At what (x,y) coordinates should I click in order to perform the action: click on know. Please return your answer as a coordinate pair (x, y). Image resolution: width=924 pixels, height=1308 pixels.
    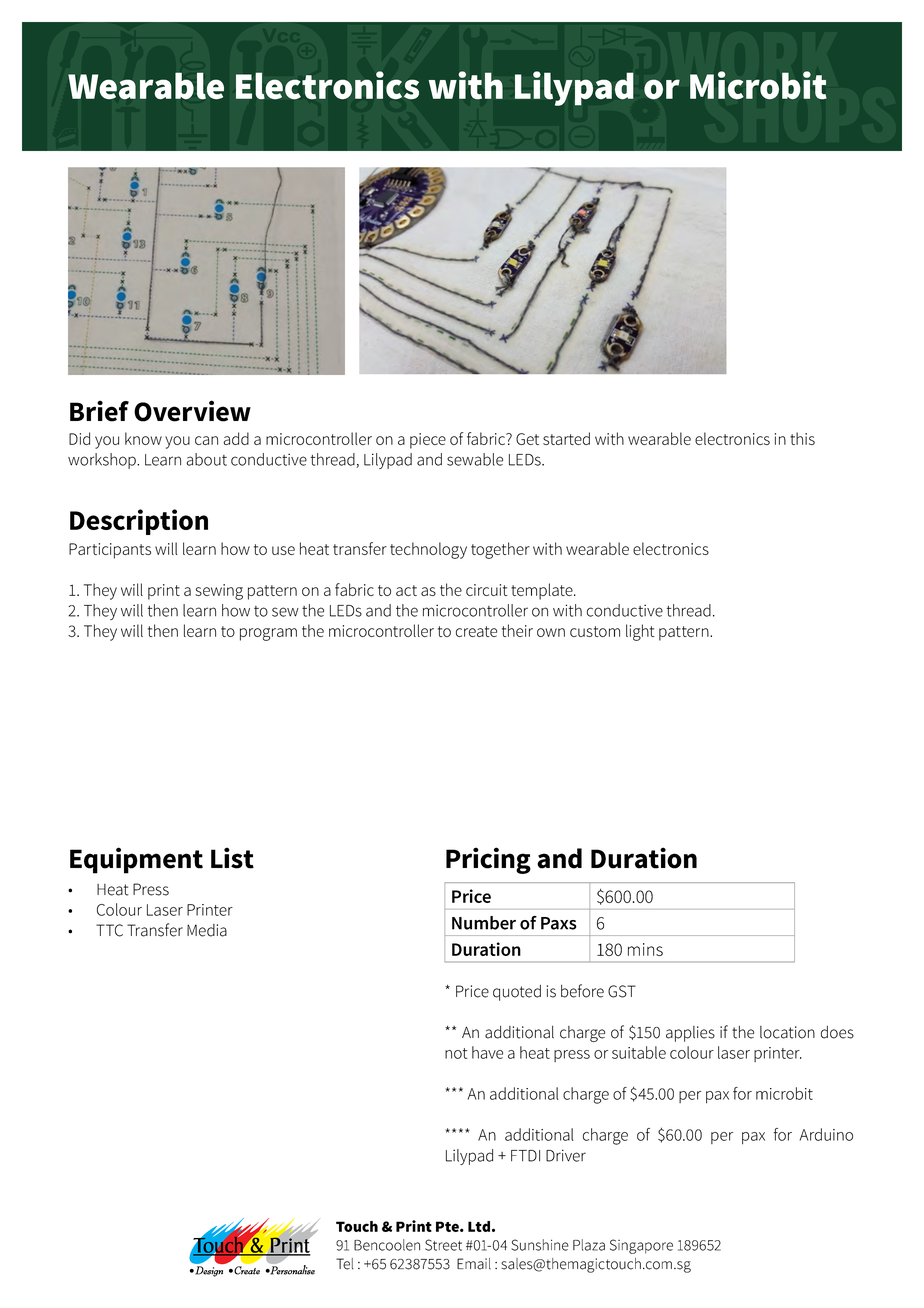
    Looking at the image, I should click on (143, 438).
